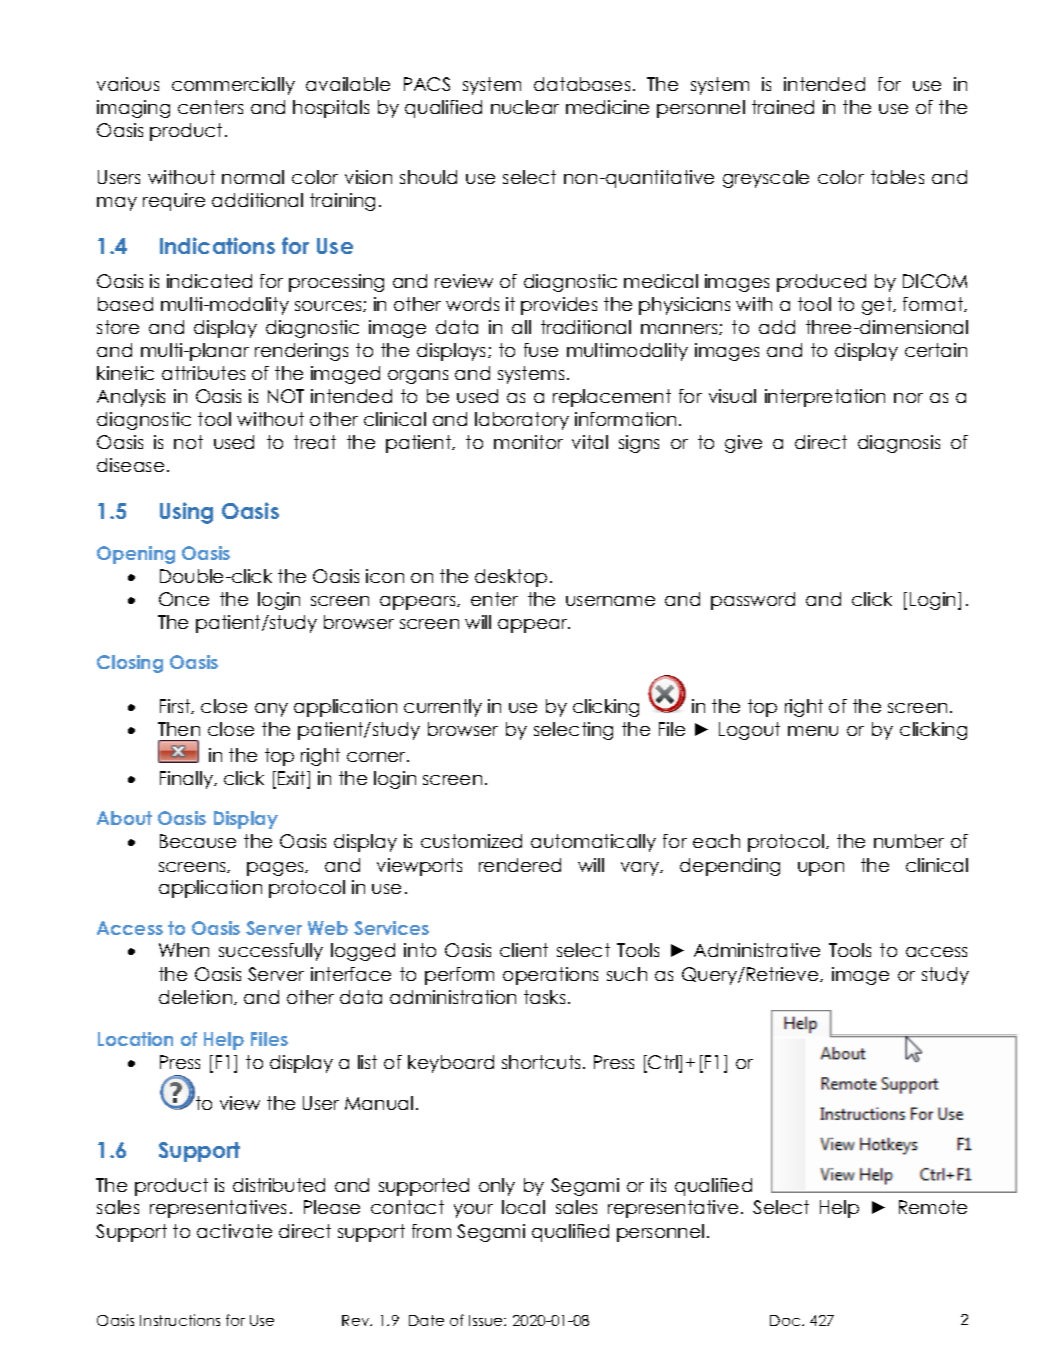 The image size is (1046, 1354). Describe the element at coordinates (783, 107) in the screenshot. I see `trained` at that location.
